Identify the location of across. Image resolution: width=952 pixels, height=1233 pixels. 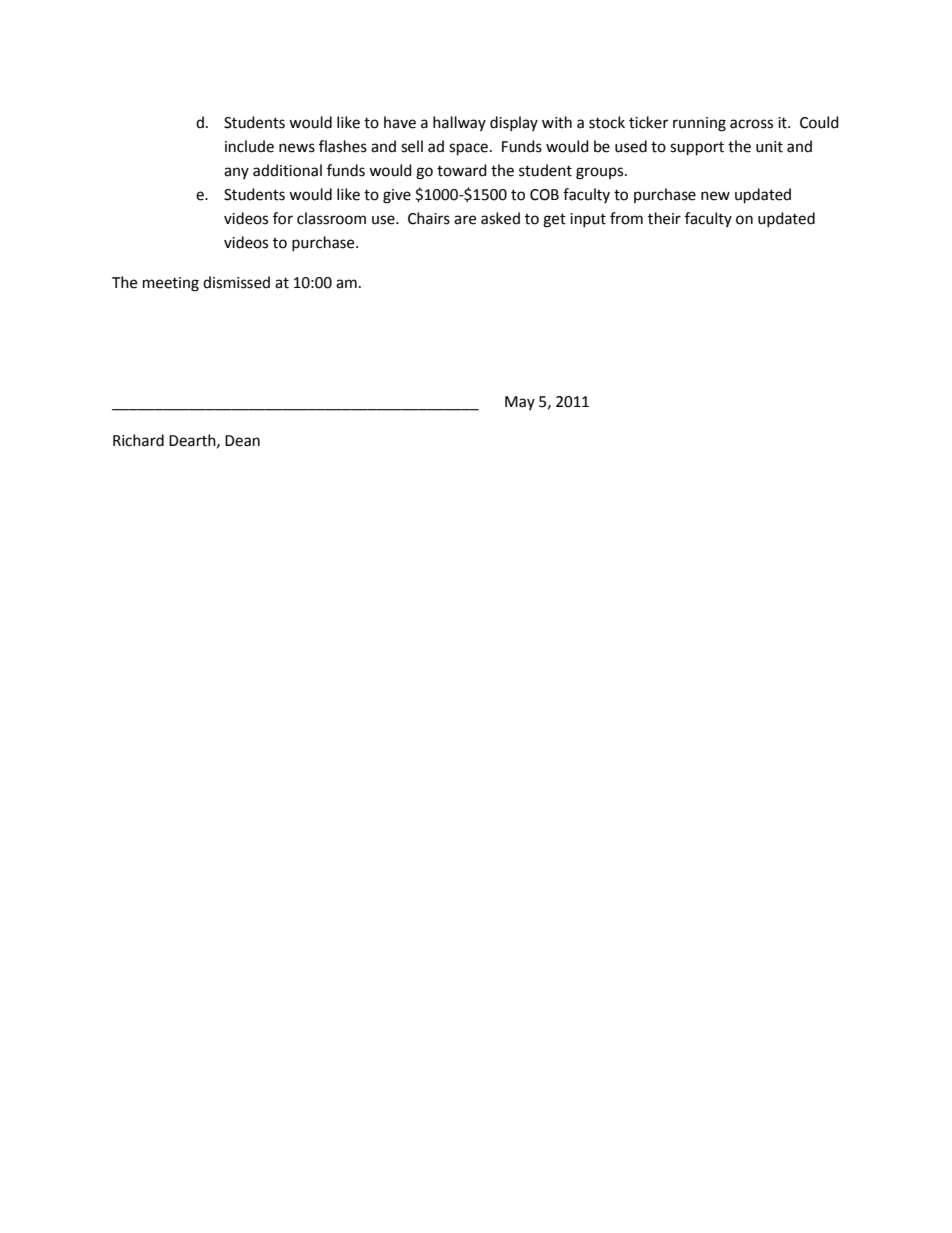
(751, 124).
